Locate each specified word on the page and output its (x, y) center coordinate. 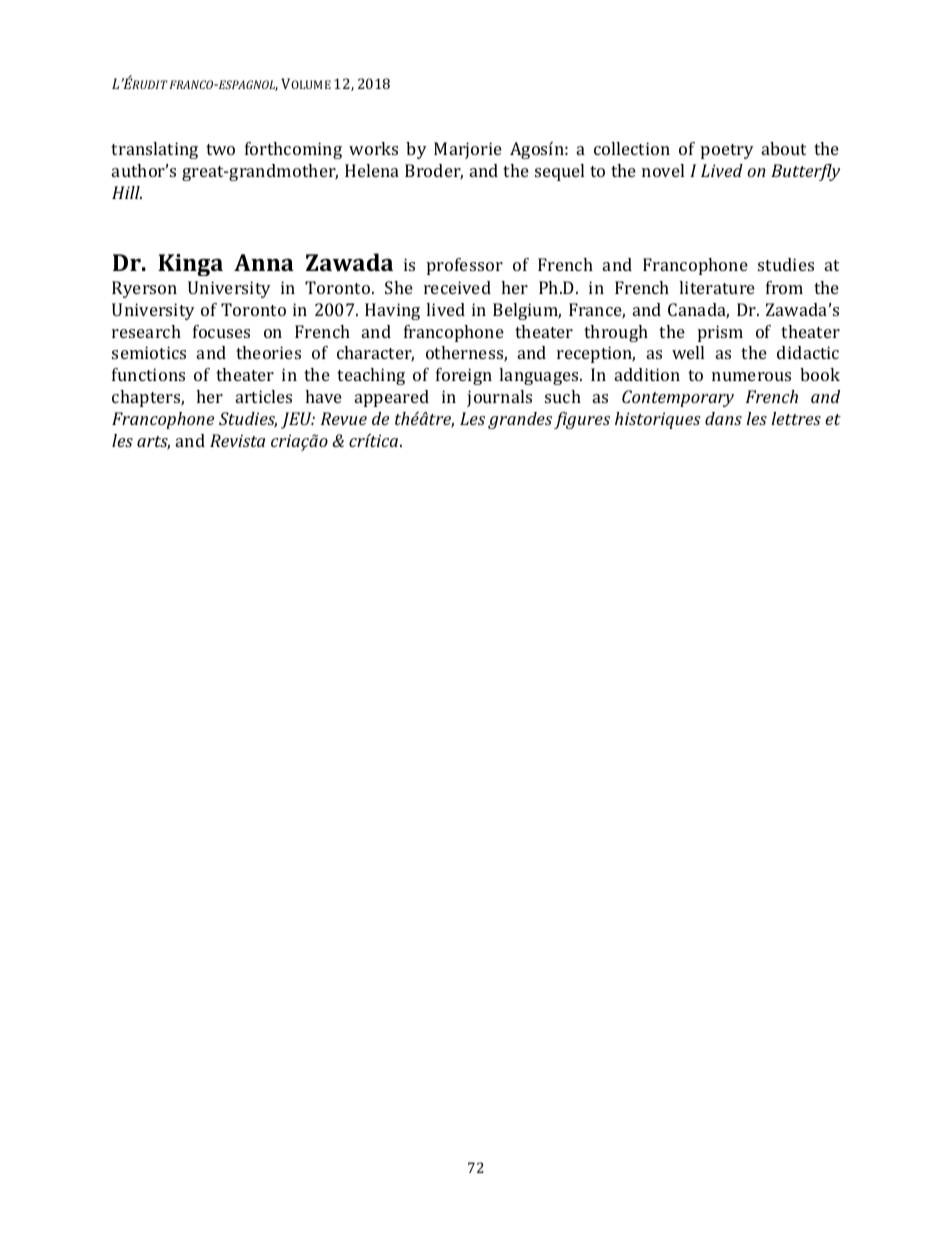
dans (723, 418)
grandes (520, 420)
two (220, 149)
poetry (727, 151)
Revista (237, 440)
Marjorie (468, 150)
